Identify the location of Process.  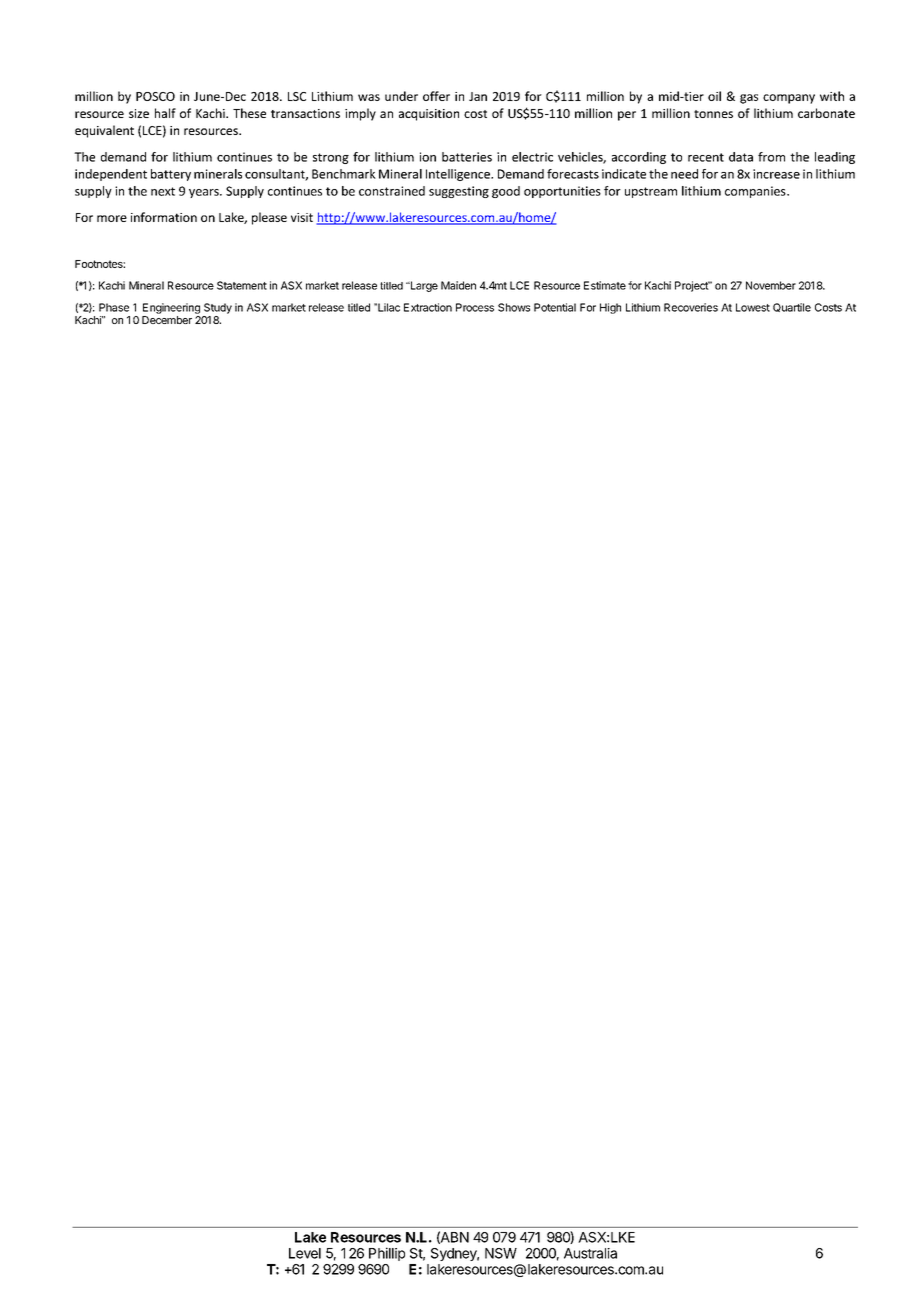
(475, 307).
